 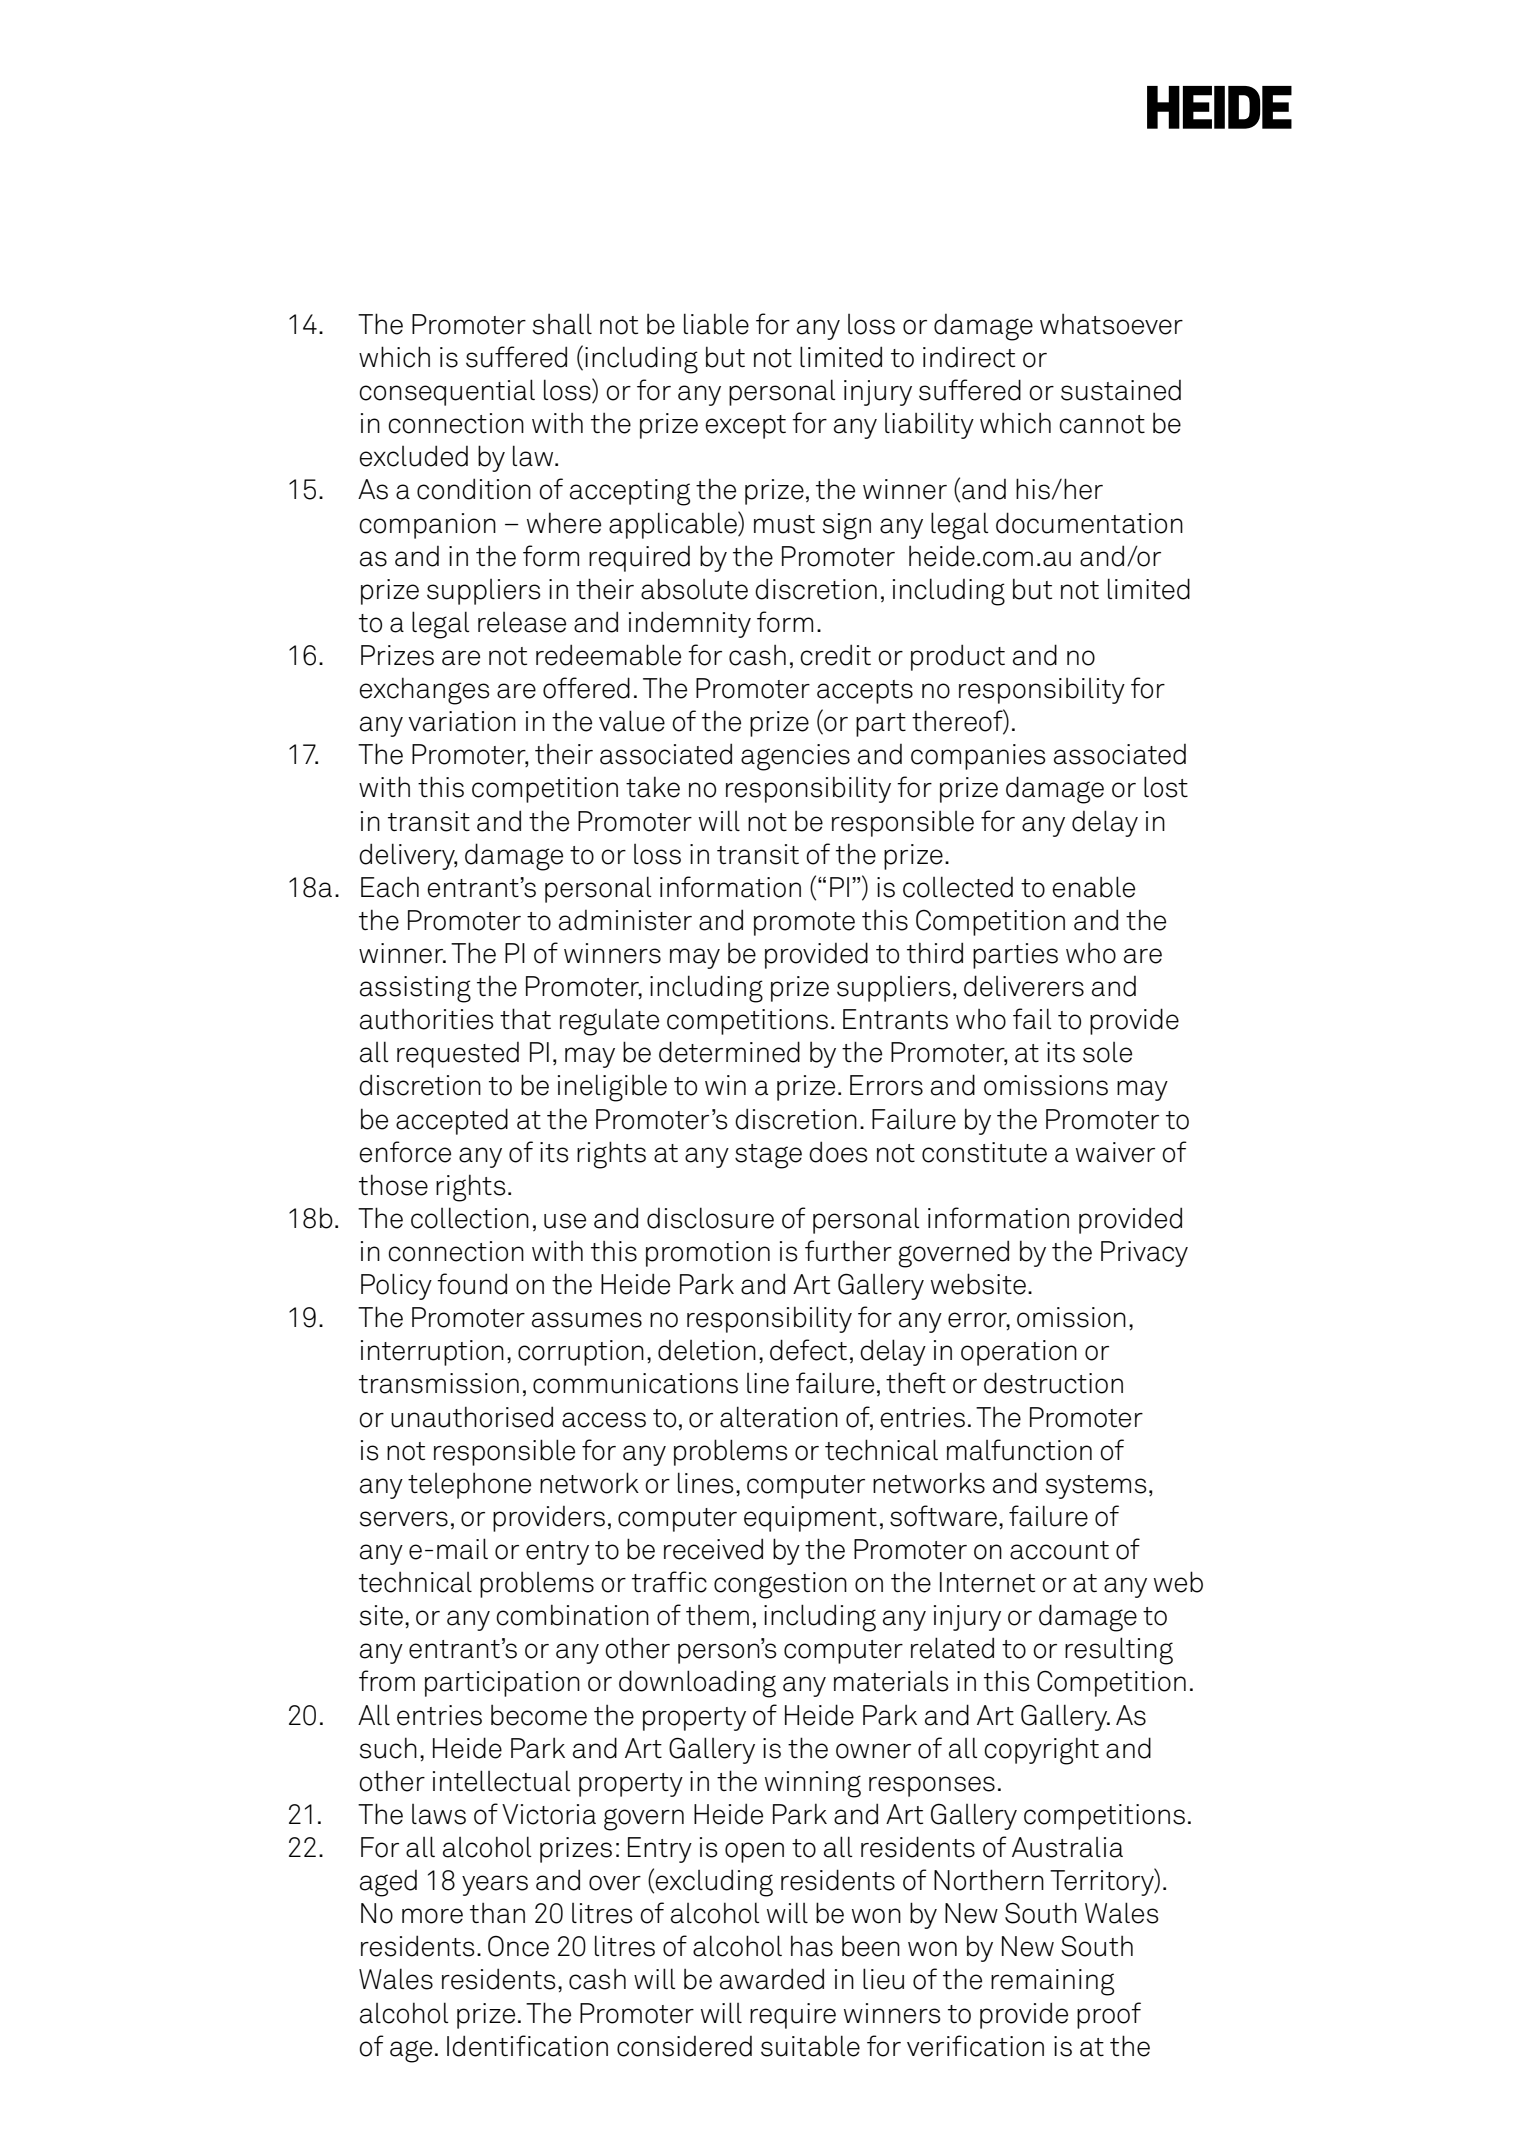 I want to click on remaining, so click(x=1052, y=1982).
